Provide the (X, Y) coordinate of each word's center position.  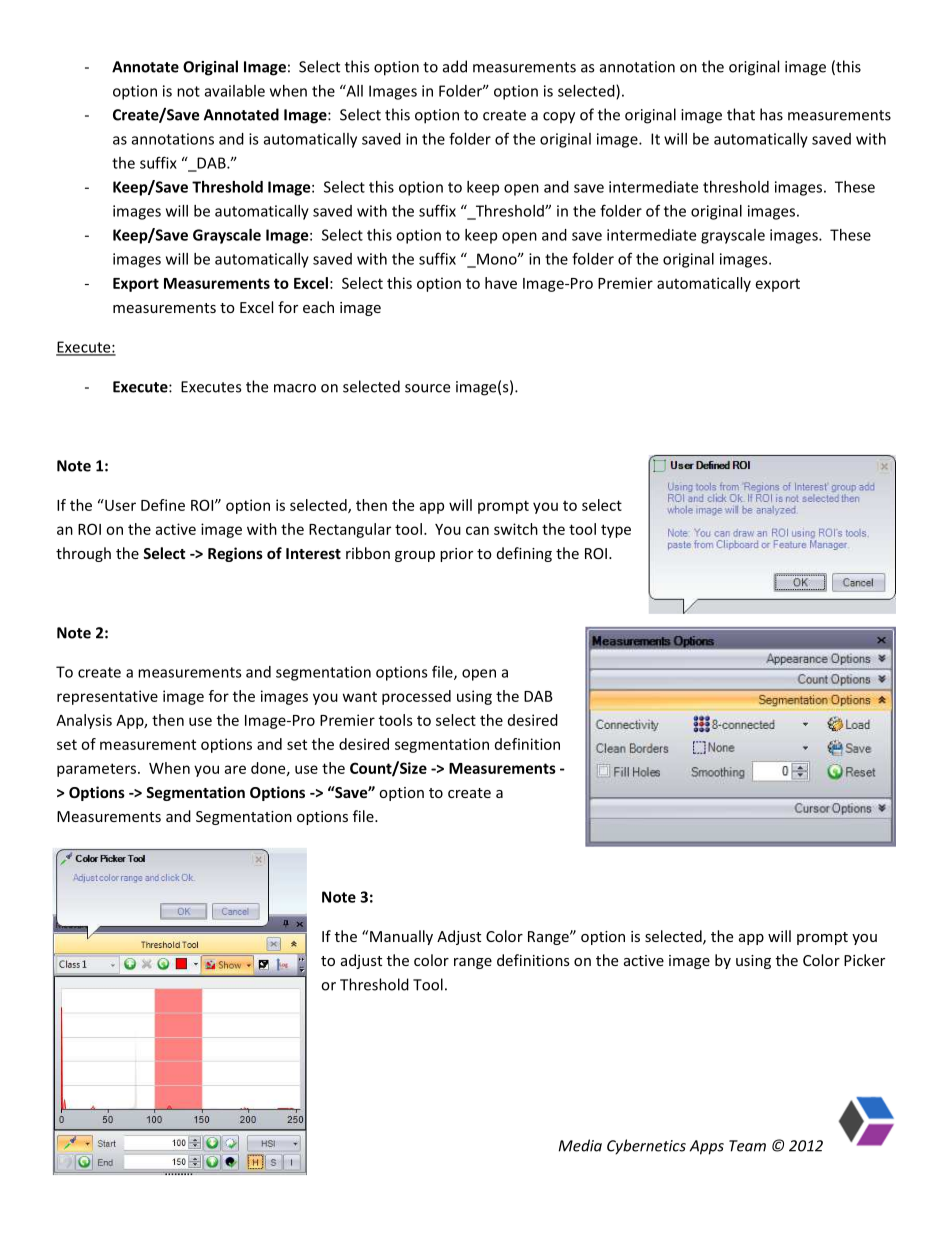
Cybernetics (646, 1147)
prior (456, 555)
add (455, 66)
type (616, 531)
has (771, 114)
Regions (235, 554)
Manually (401, 937)
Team (747, 1146)
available (235, 91)
